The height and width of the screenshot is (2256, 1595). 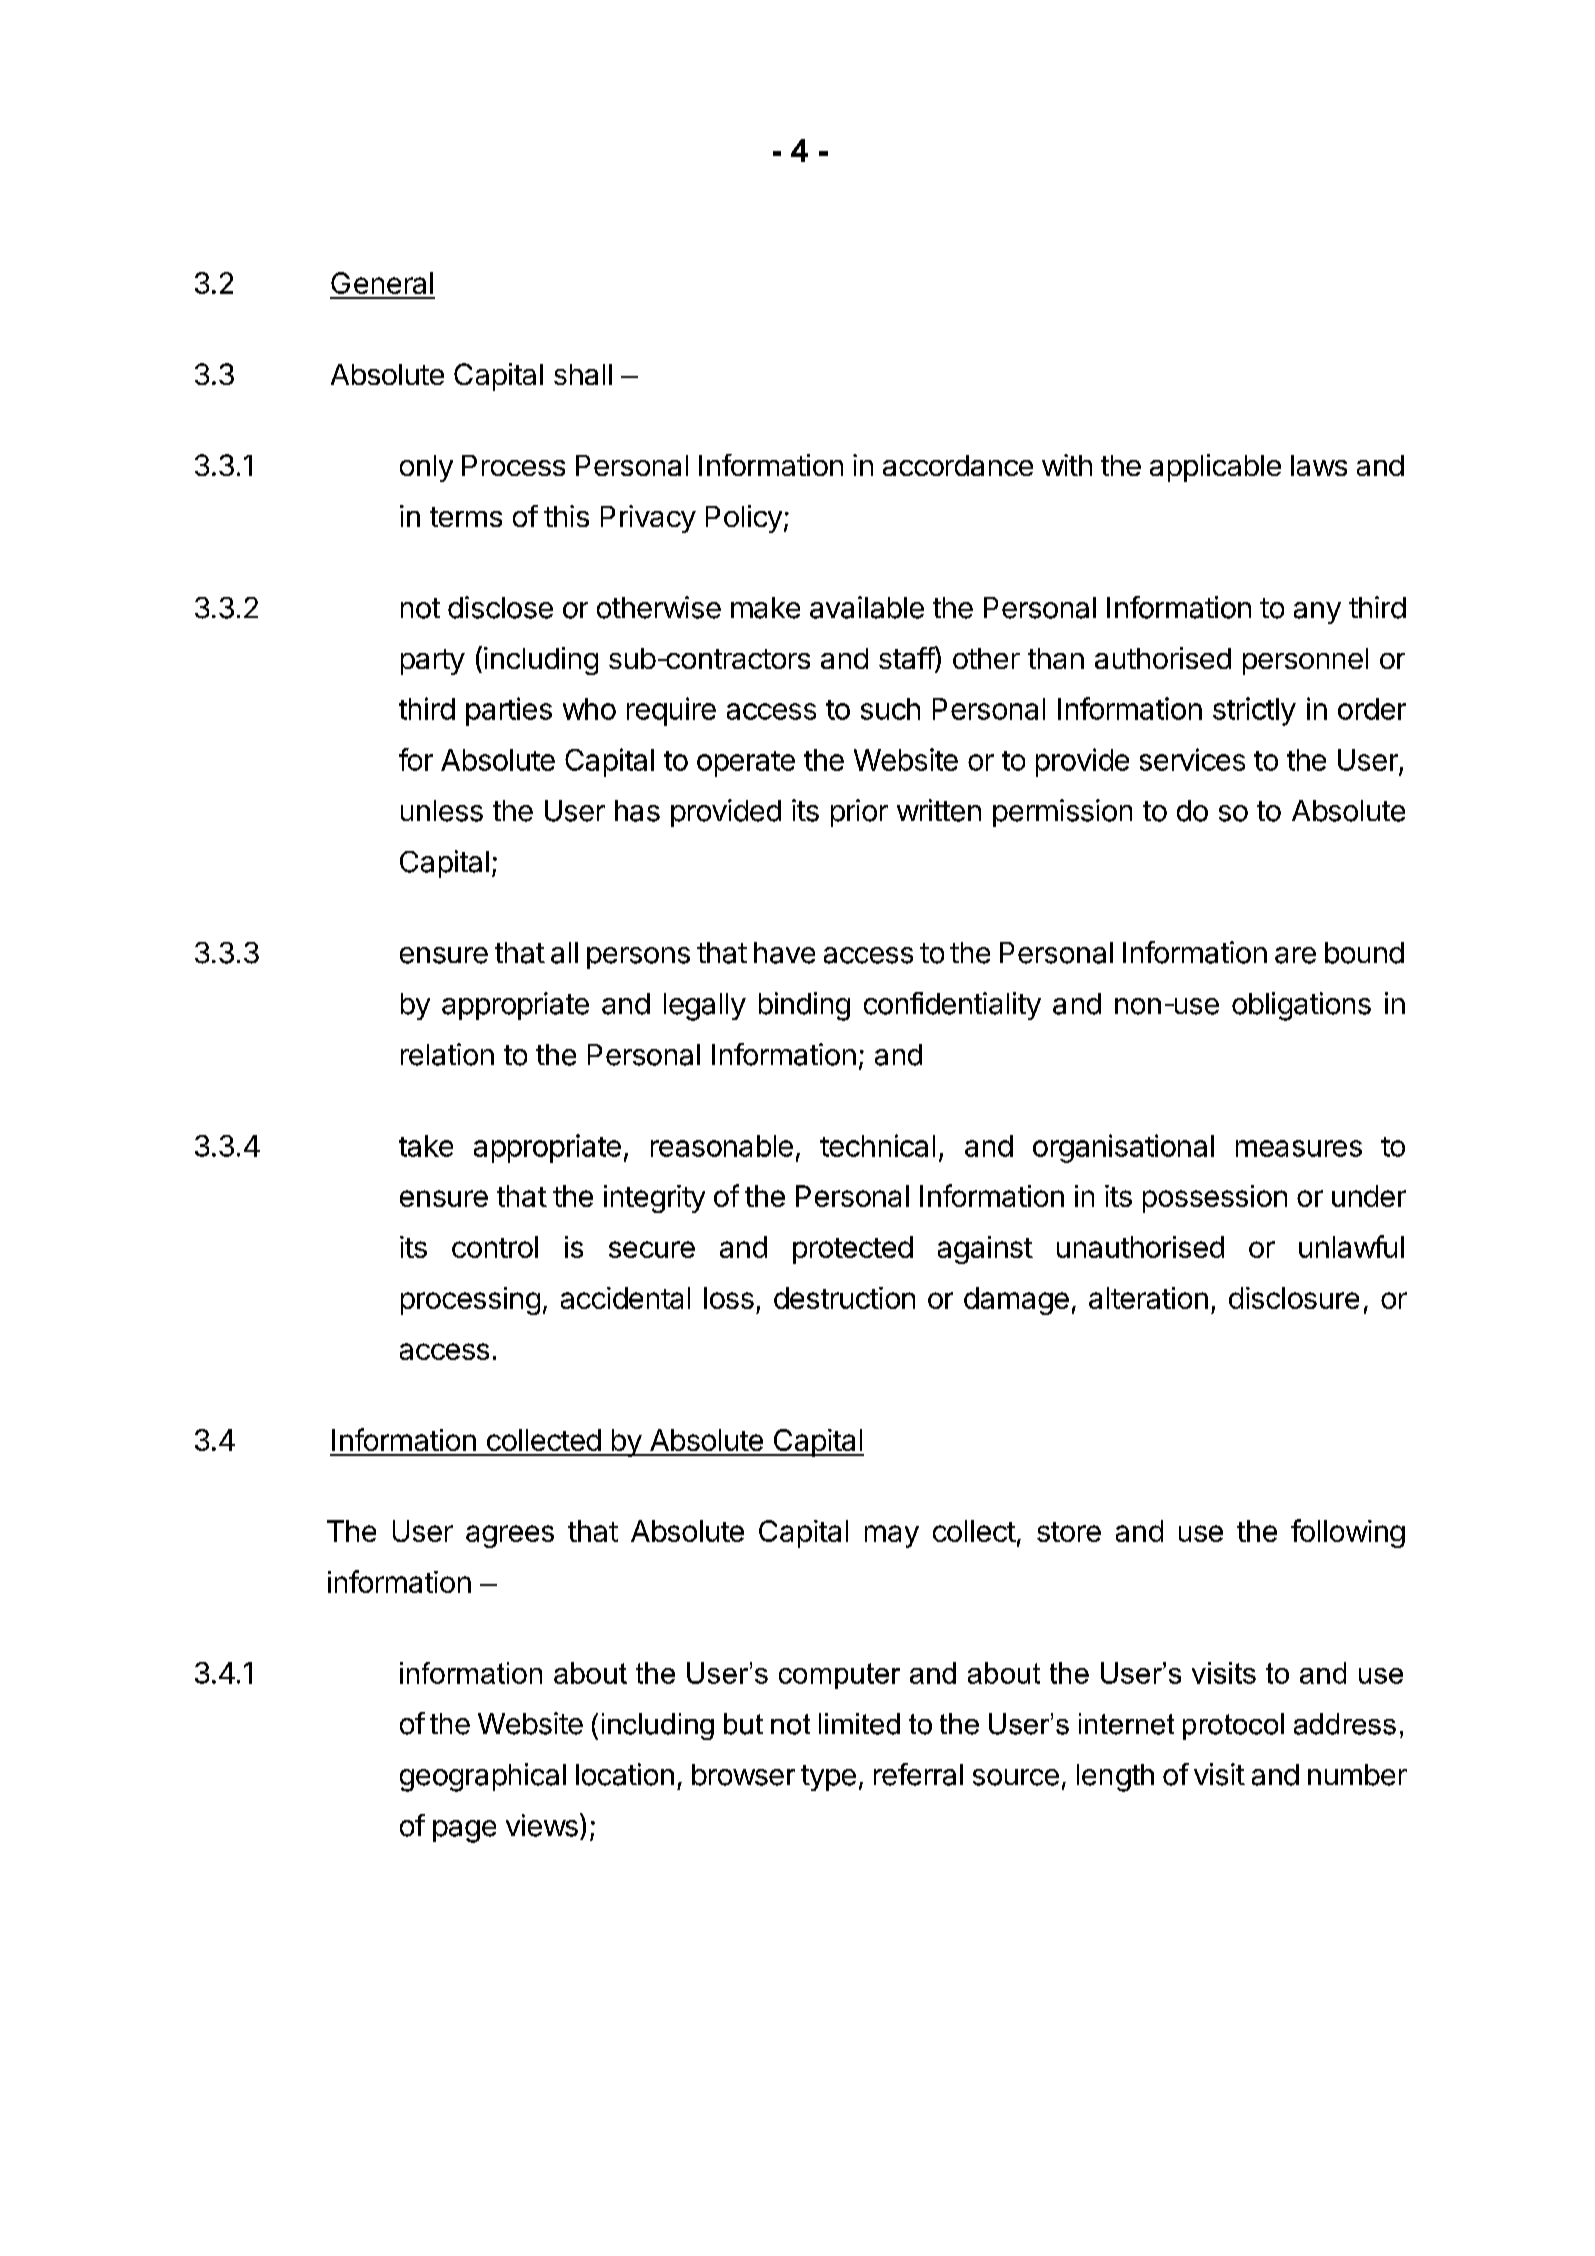 What do you see at coordinates (892, 1536) in the screenshot?
I see `may` at bounding box center [892, 1536].
